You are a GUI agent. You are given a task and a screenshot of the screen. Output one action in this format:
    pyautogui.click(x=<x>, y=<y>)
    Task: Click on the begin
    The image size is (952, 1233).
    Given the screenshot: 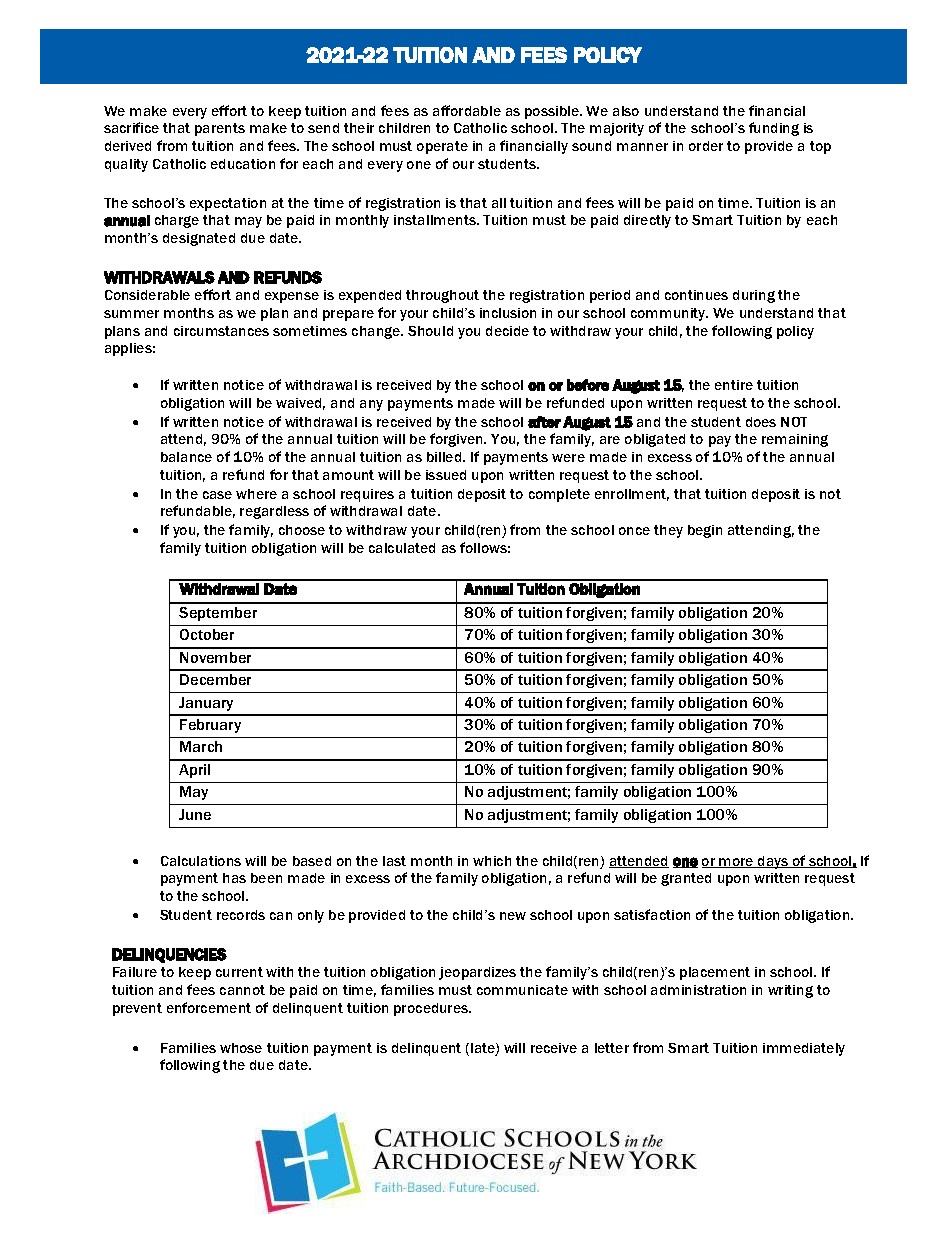 What is the action you would take?
    pyautogui.click(x=705, y=531)
